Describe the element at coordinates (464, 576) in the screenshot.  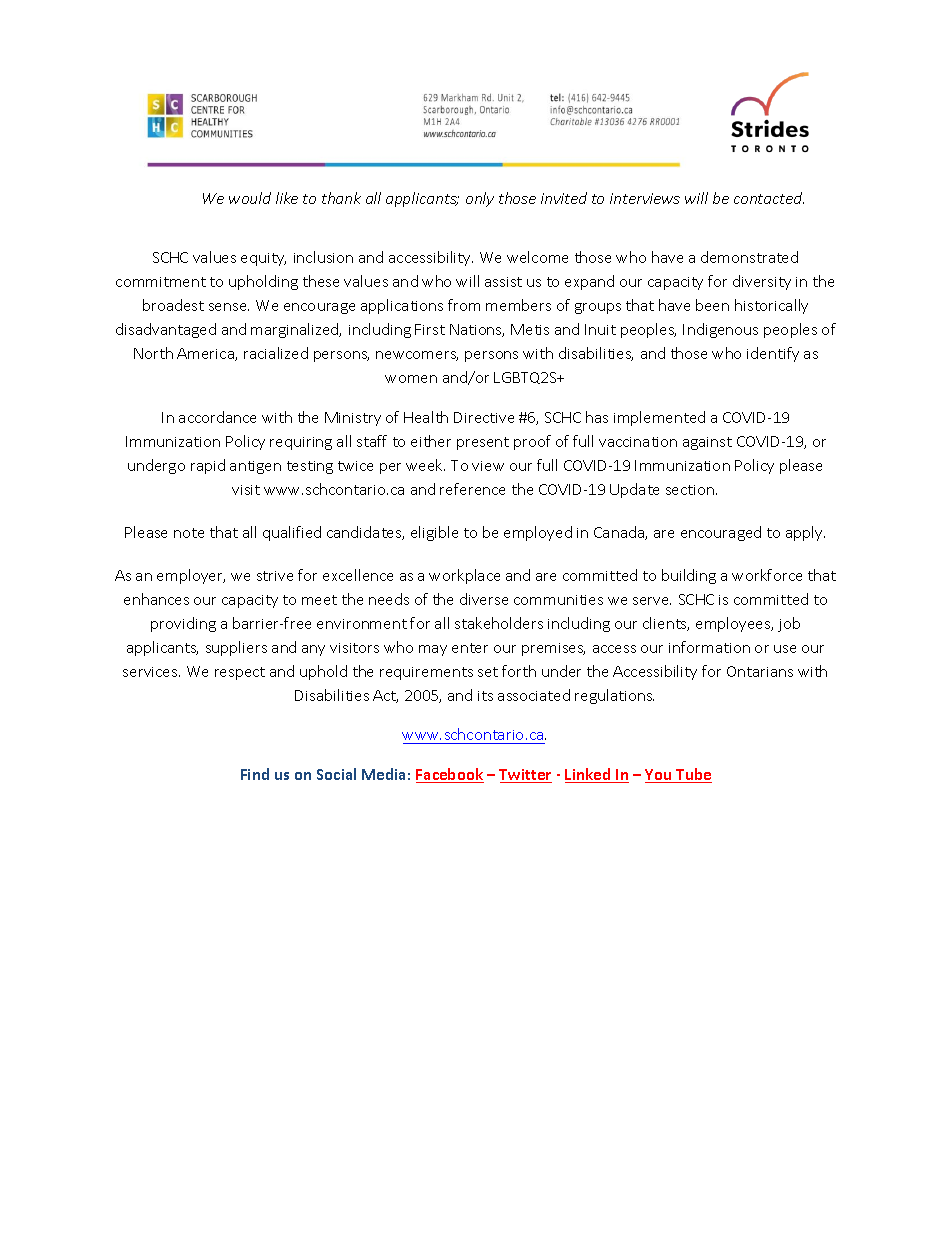
I see `workplace` at that location.
